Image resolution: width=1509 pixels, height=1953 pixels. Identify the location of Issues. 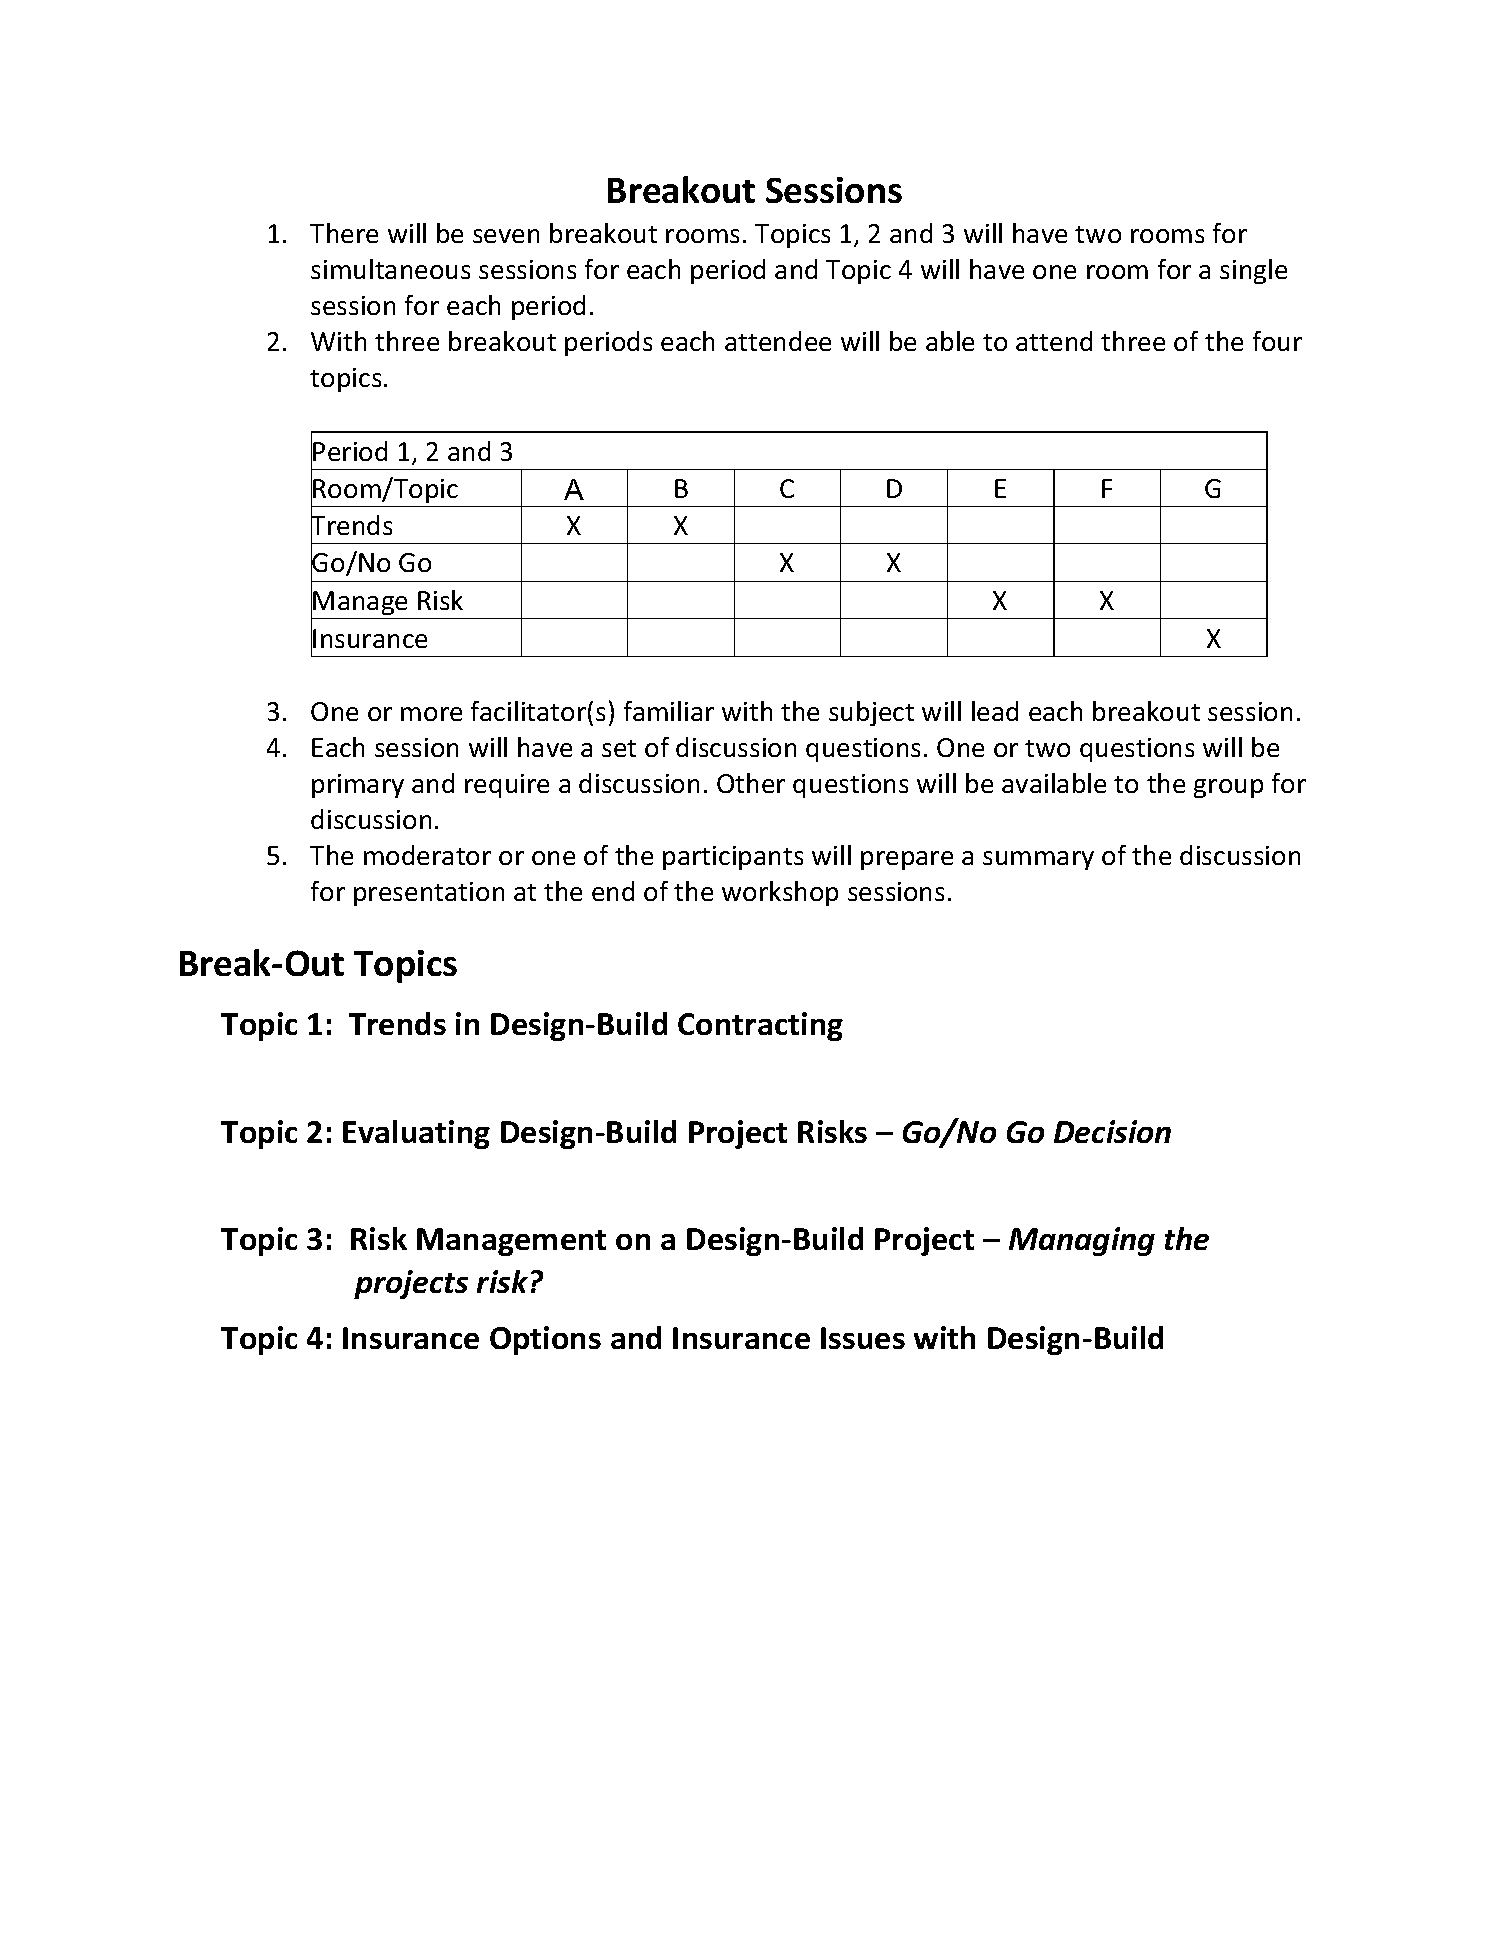
(863, 1338).
